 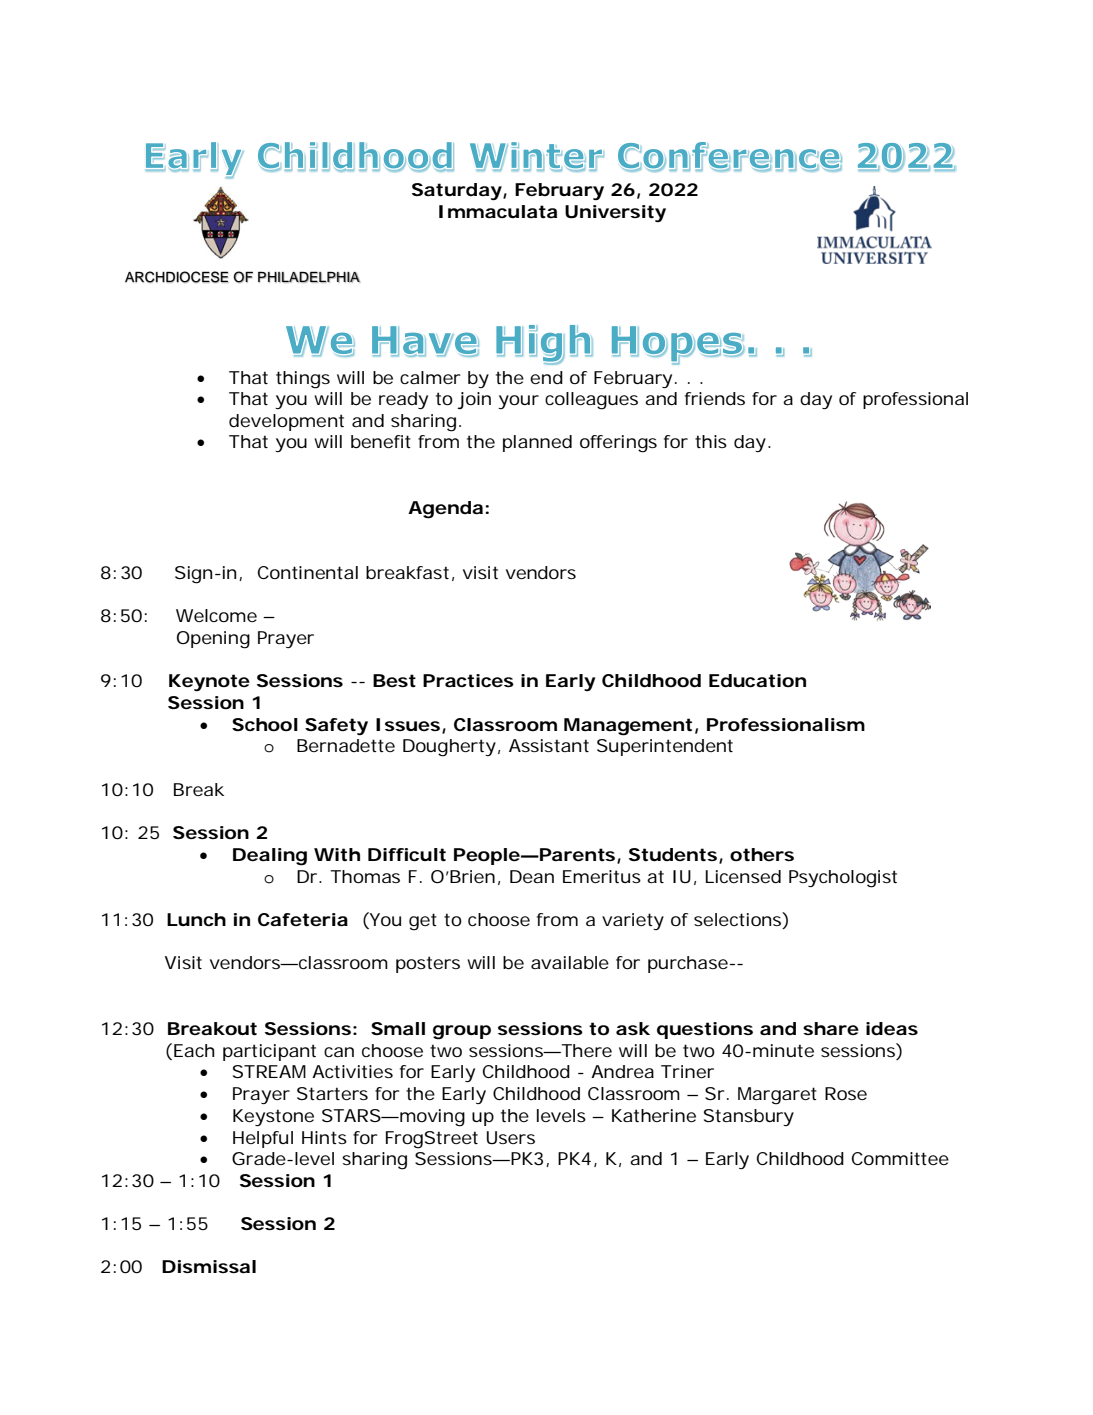 I want to click on Agenda, so click(x=445, y=510).
